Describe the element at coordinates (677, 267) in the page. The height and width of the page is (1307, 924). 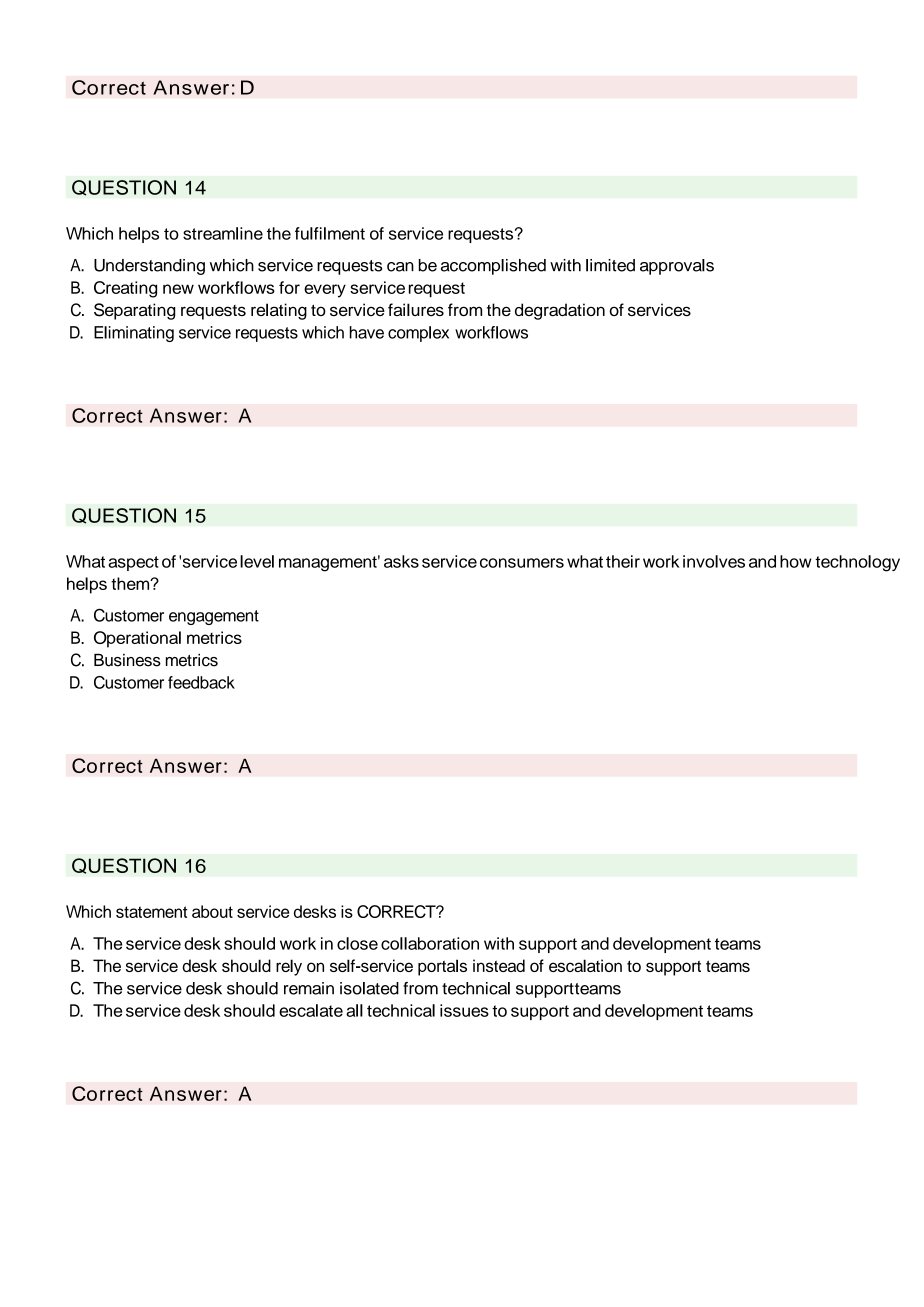
I see `approvals` at that location.
